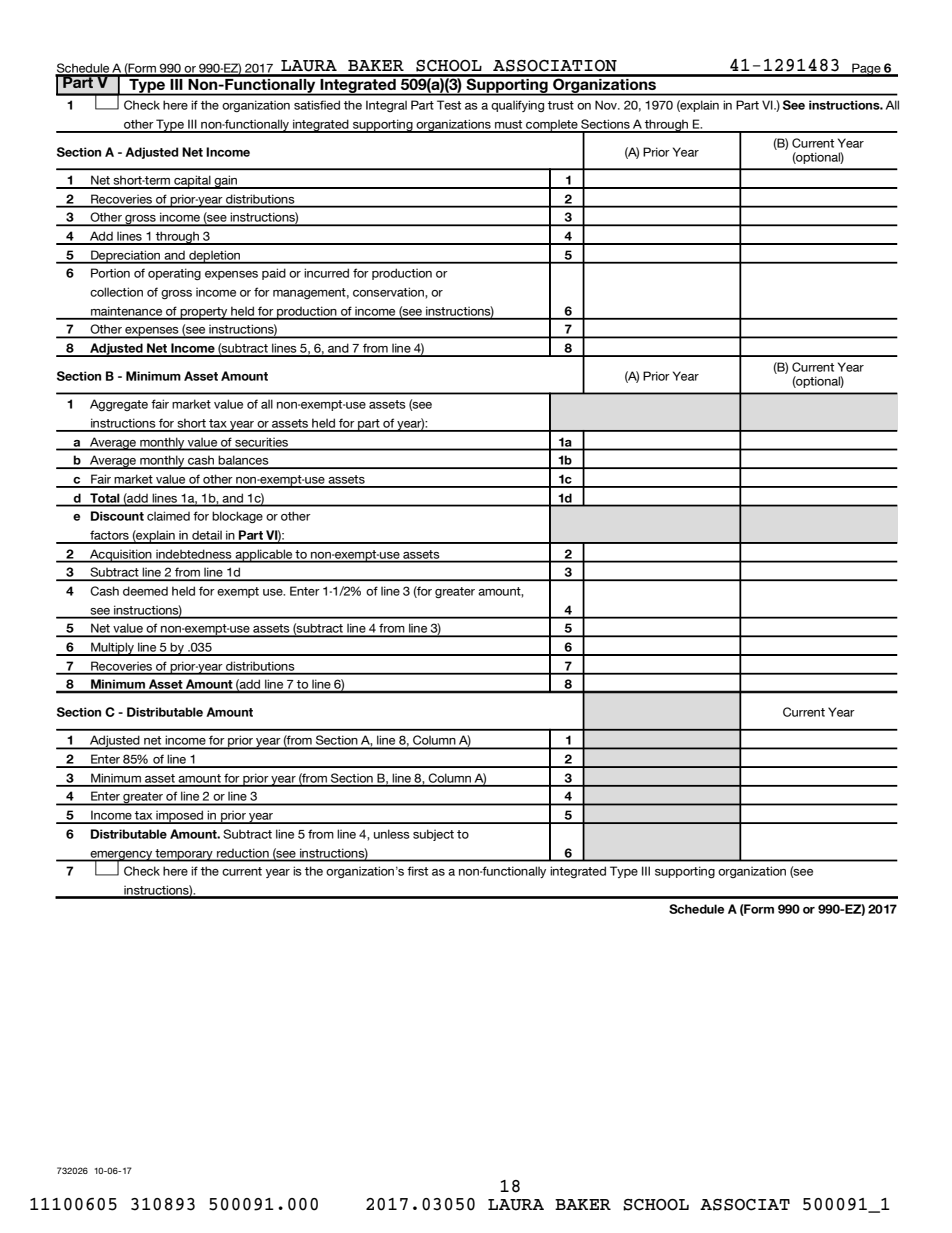 The height and width of the image is (1233, 952). I want to click on claimed, so click(168, 516).
